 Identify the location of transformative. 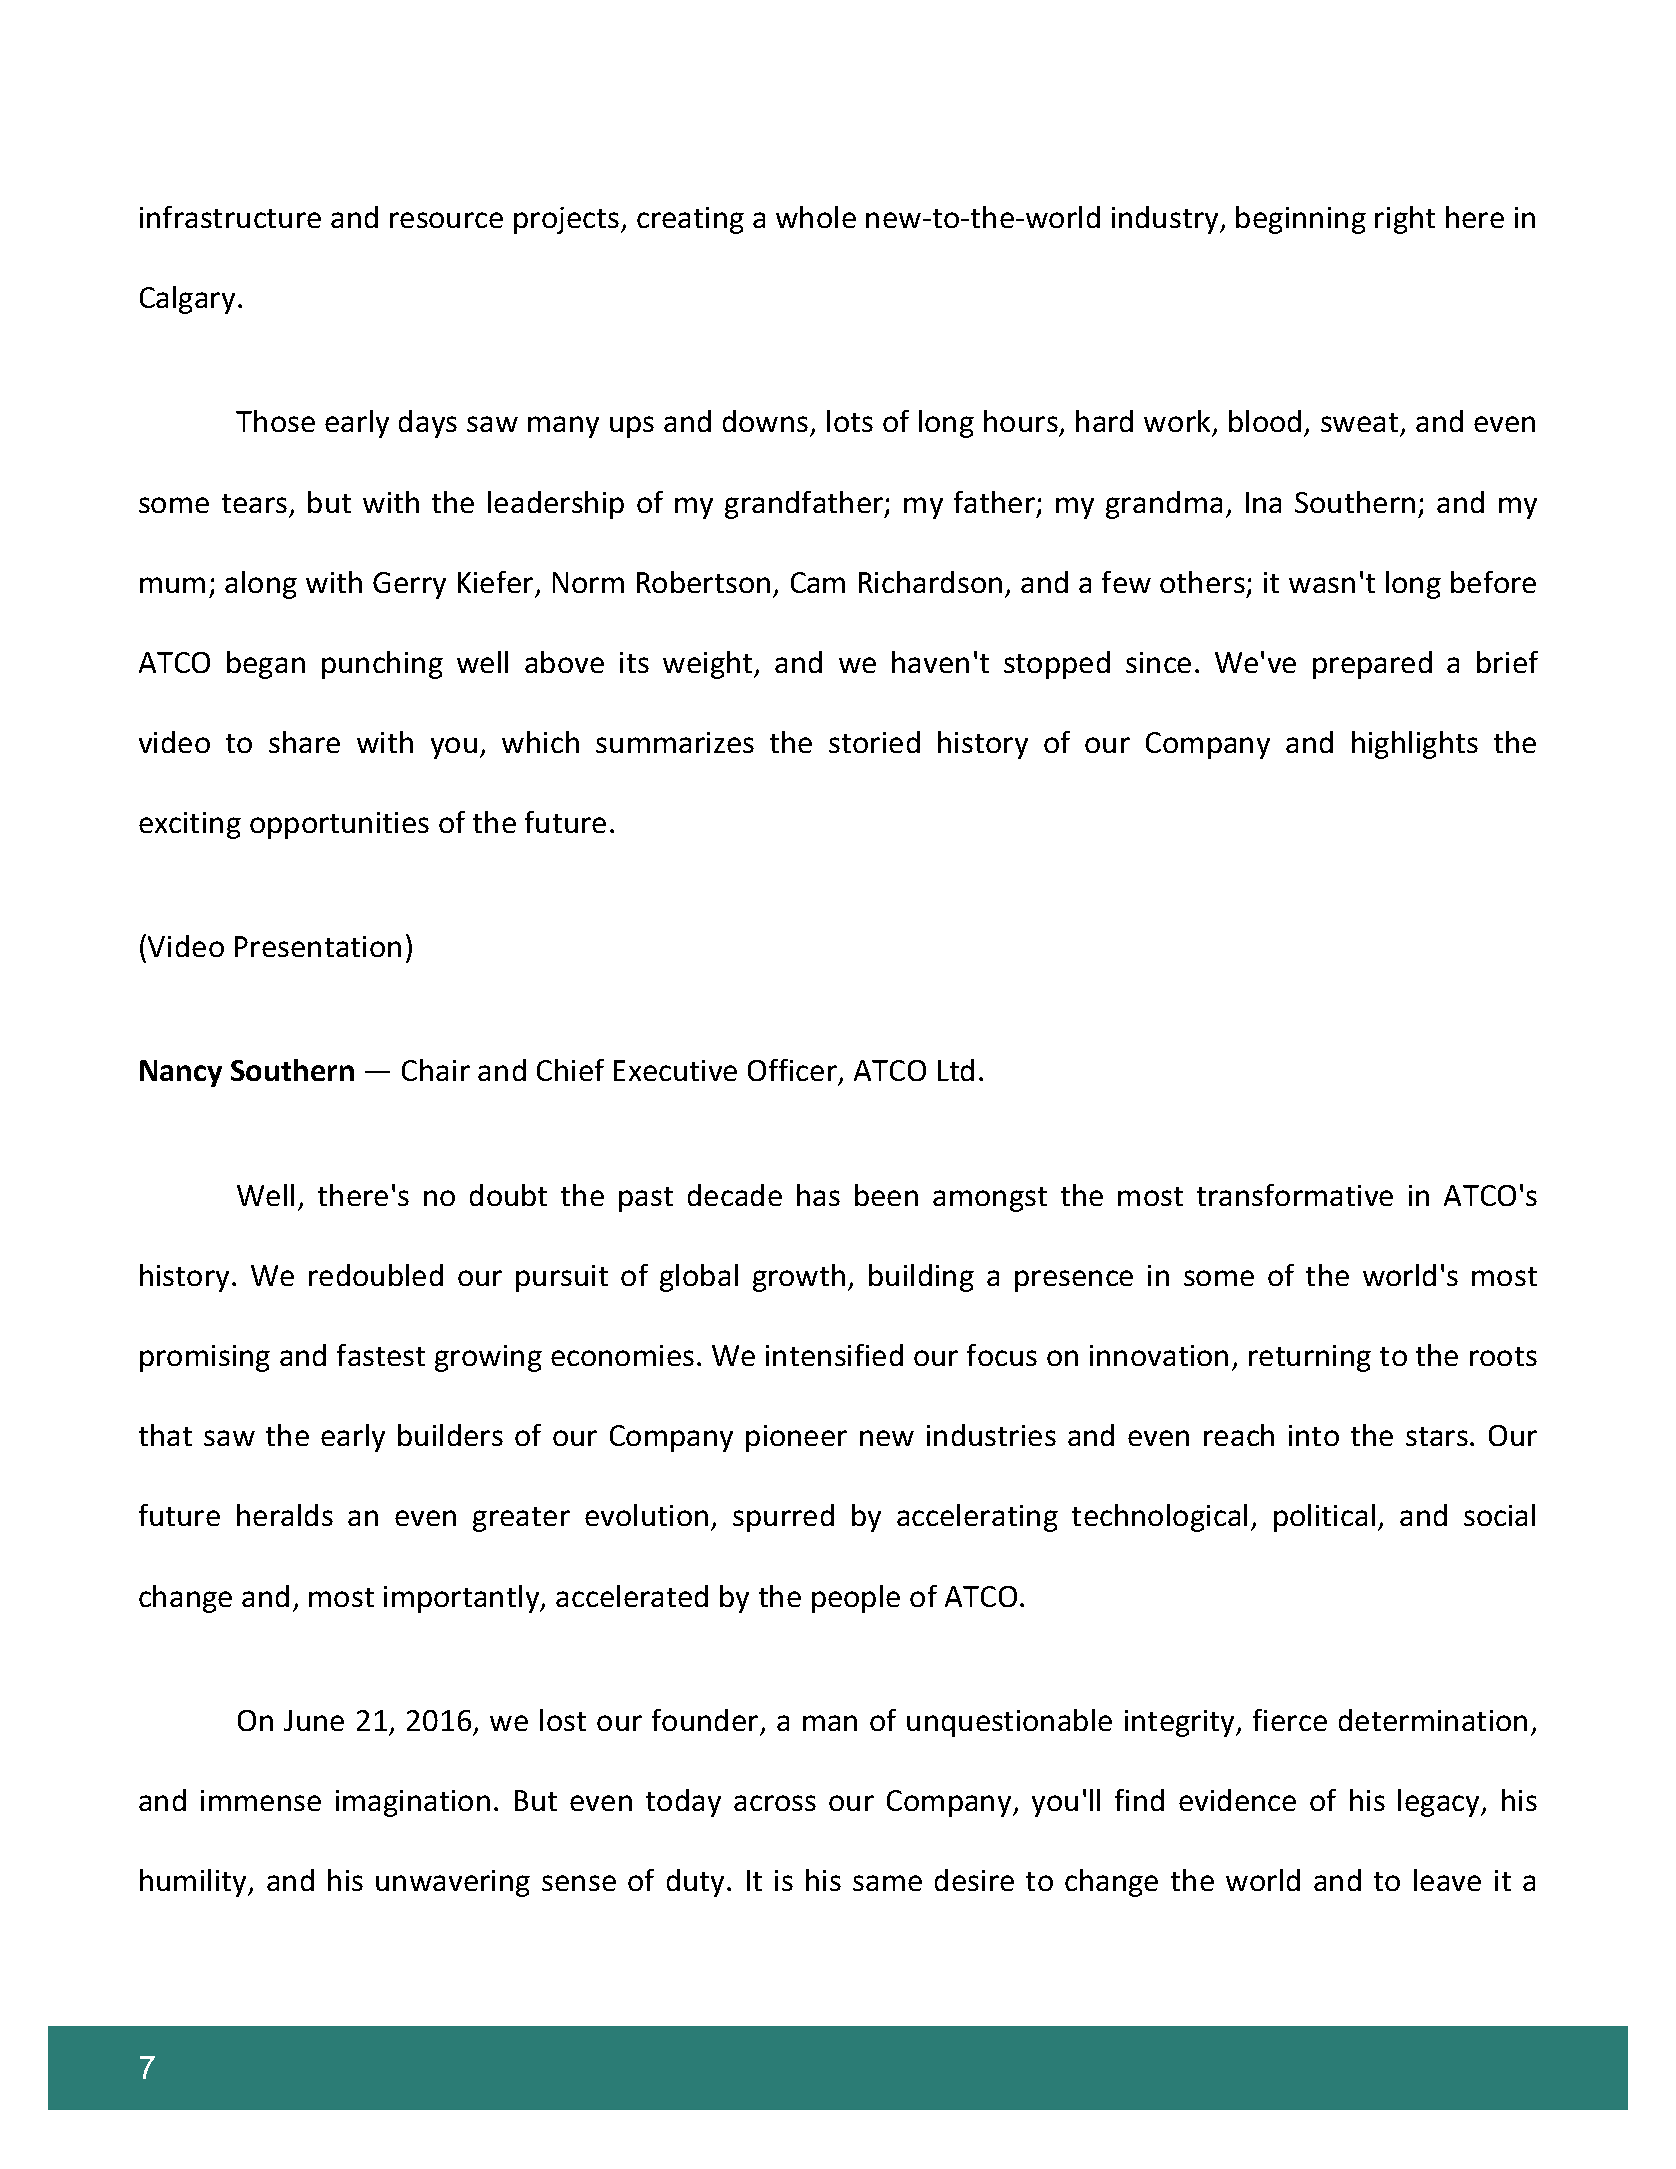
(1295, 1195).
